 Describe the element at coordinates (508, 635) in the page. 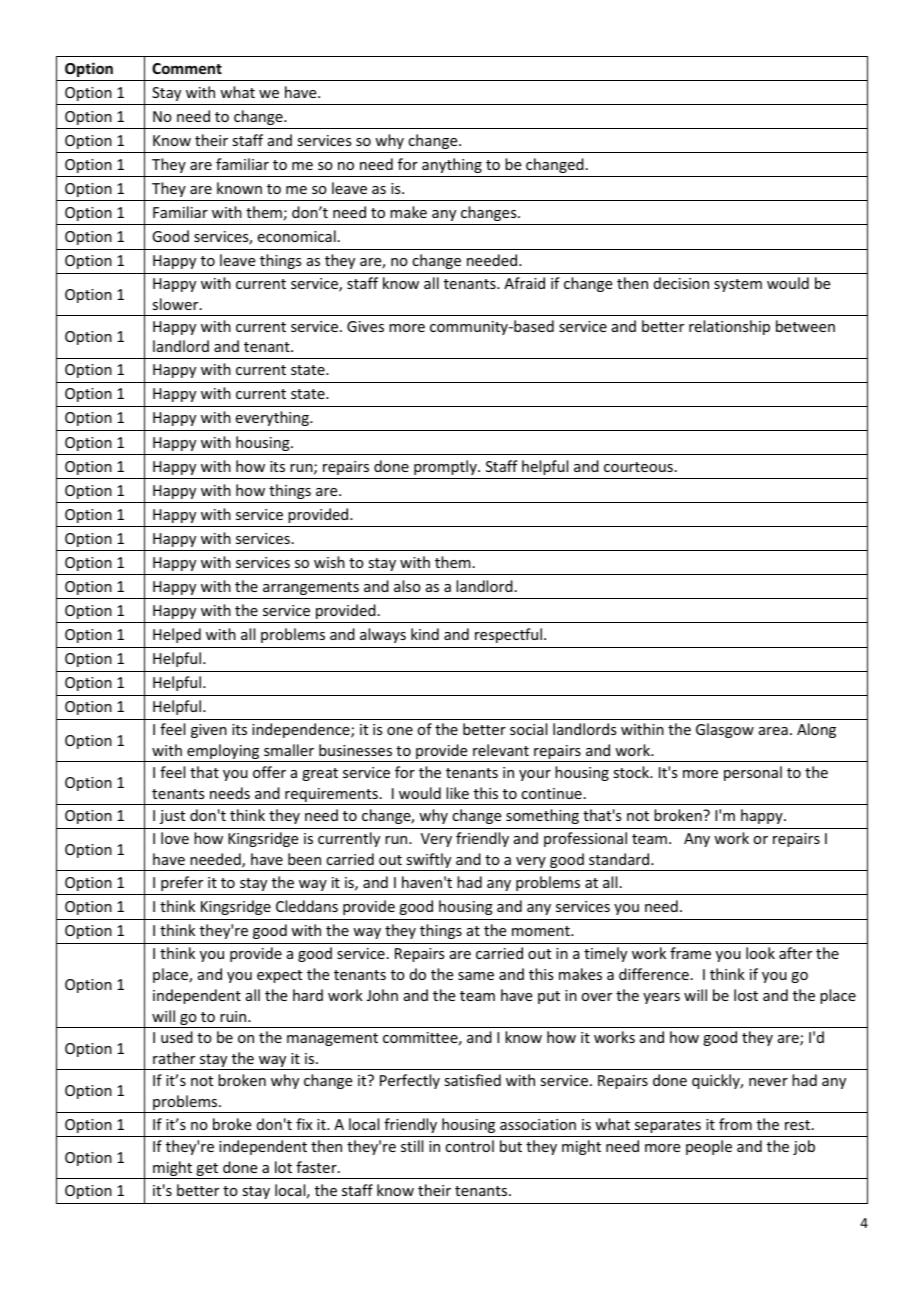

I see `respectful` at that location.
